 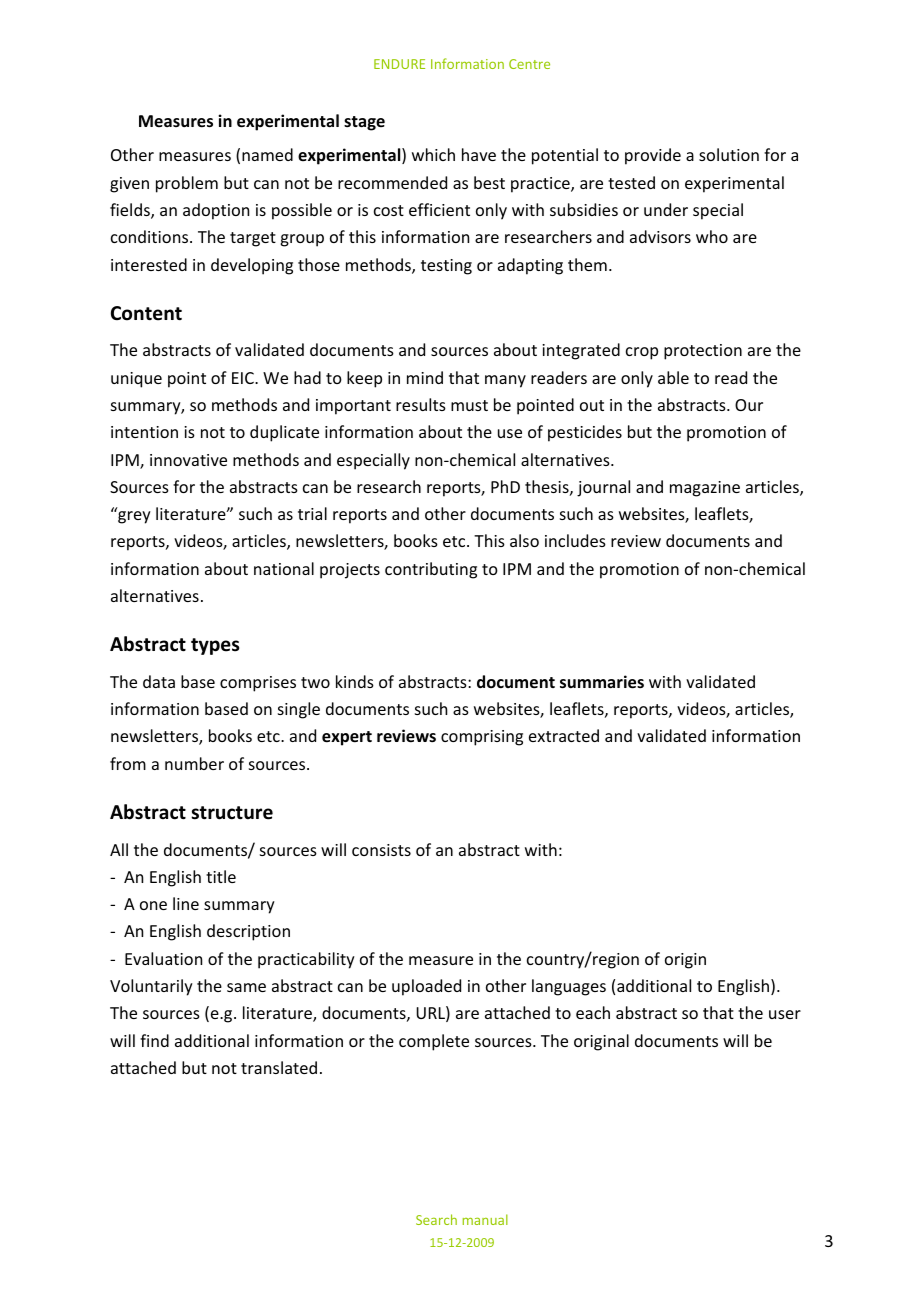 I want to click on uploaded, so click(x=426, y=987).
